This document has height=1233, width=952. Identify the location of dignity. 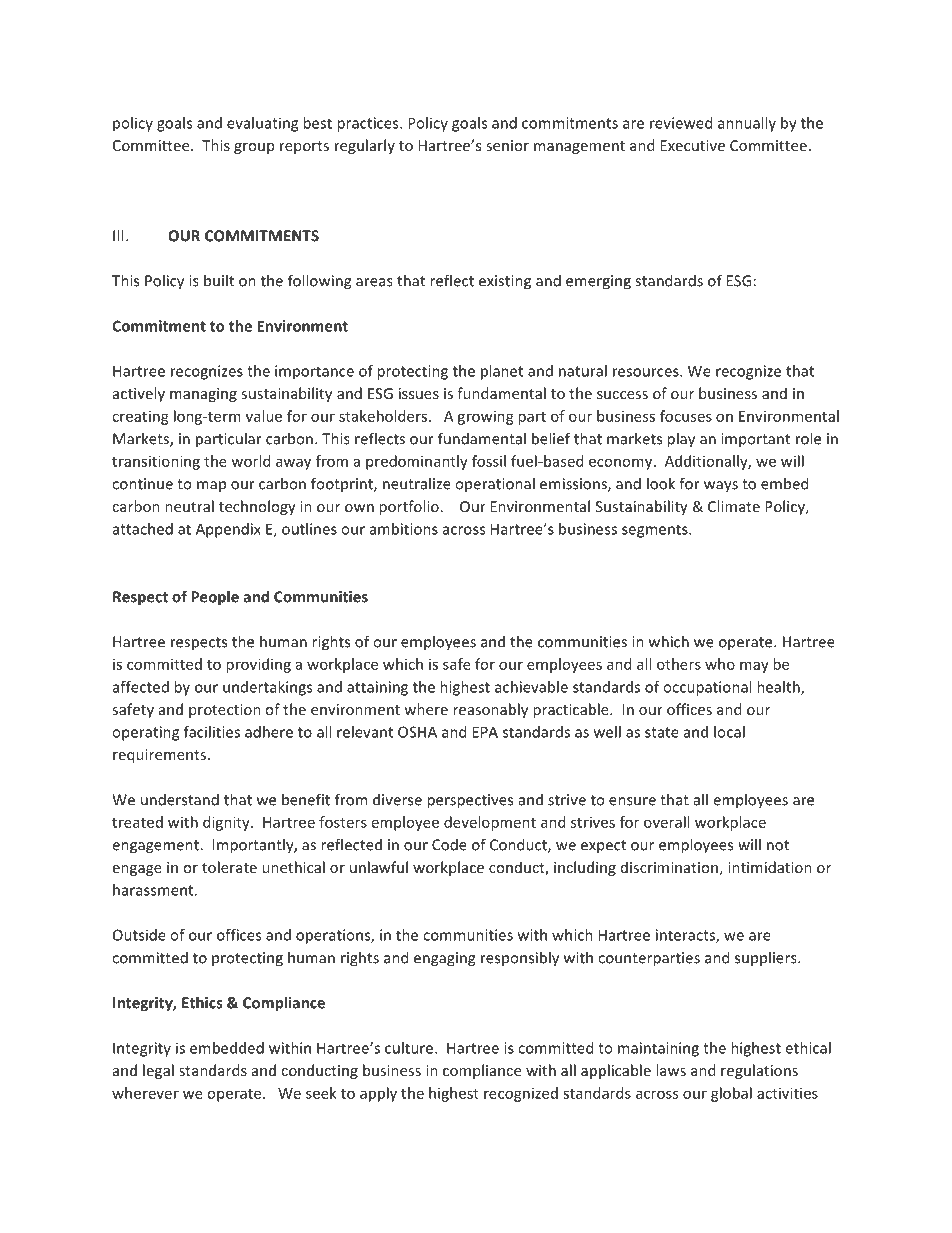
(227, 823).
